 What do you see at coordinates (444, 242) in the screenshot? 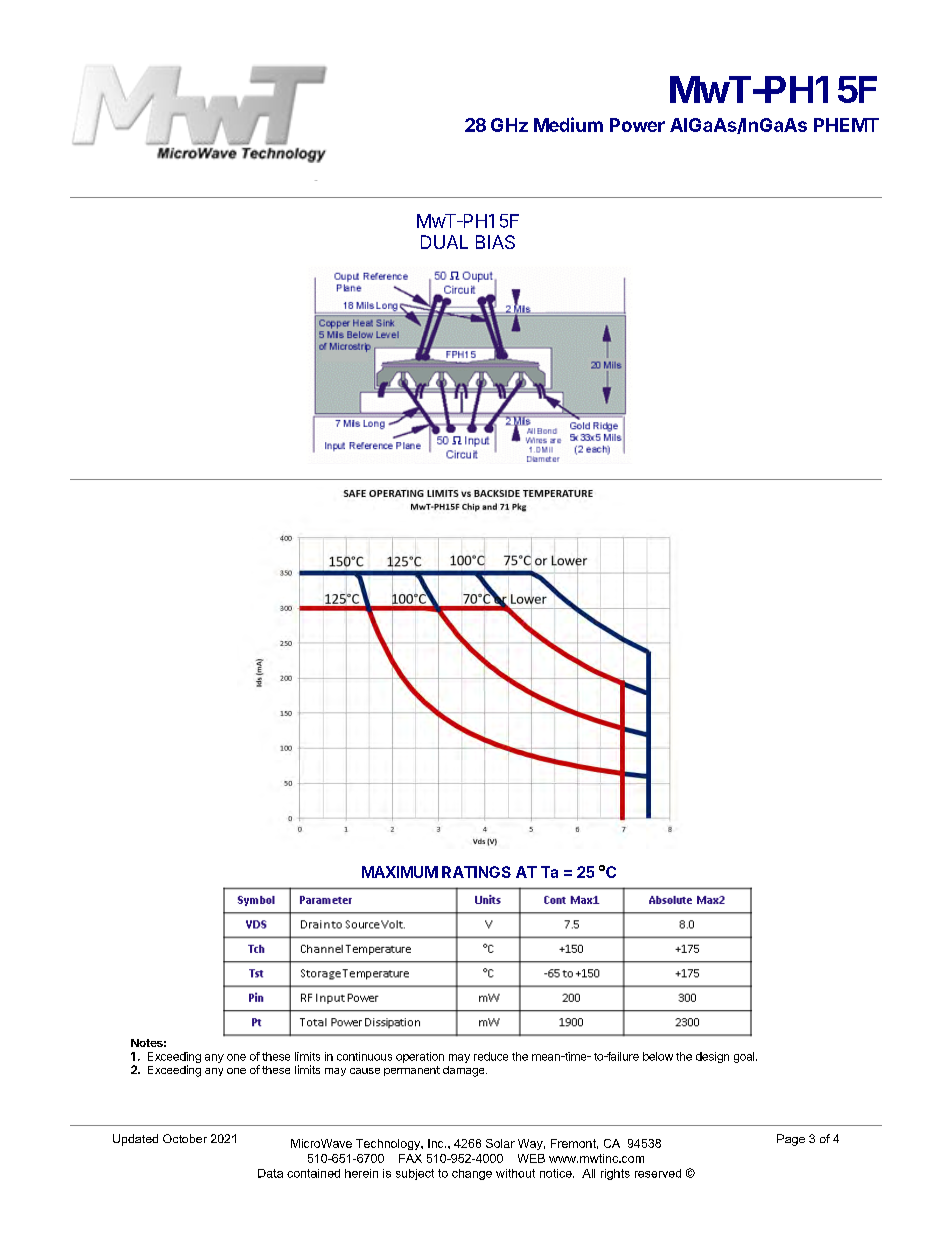
I see `DUAL` at bounding box center [444, 242].
